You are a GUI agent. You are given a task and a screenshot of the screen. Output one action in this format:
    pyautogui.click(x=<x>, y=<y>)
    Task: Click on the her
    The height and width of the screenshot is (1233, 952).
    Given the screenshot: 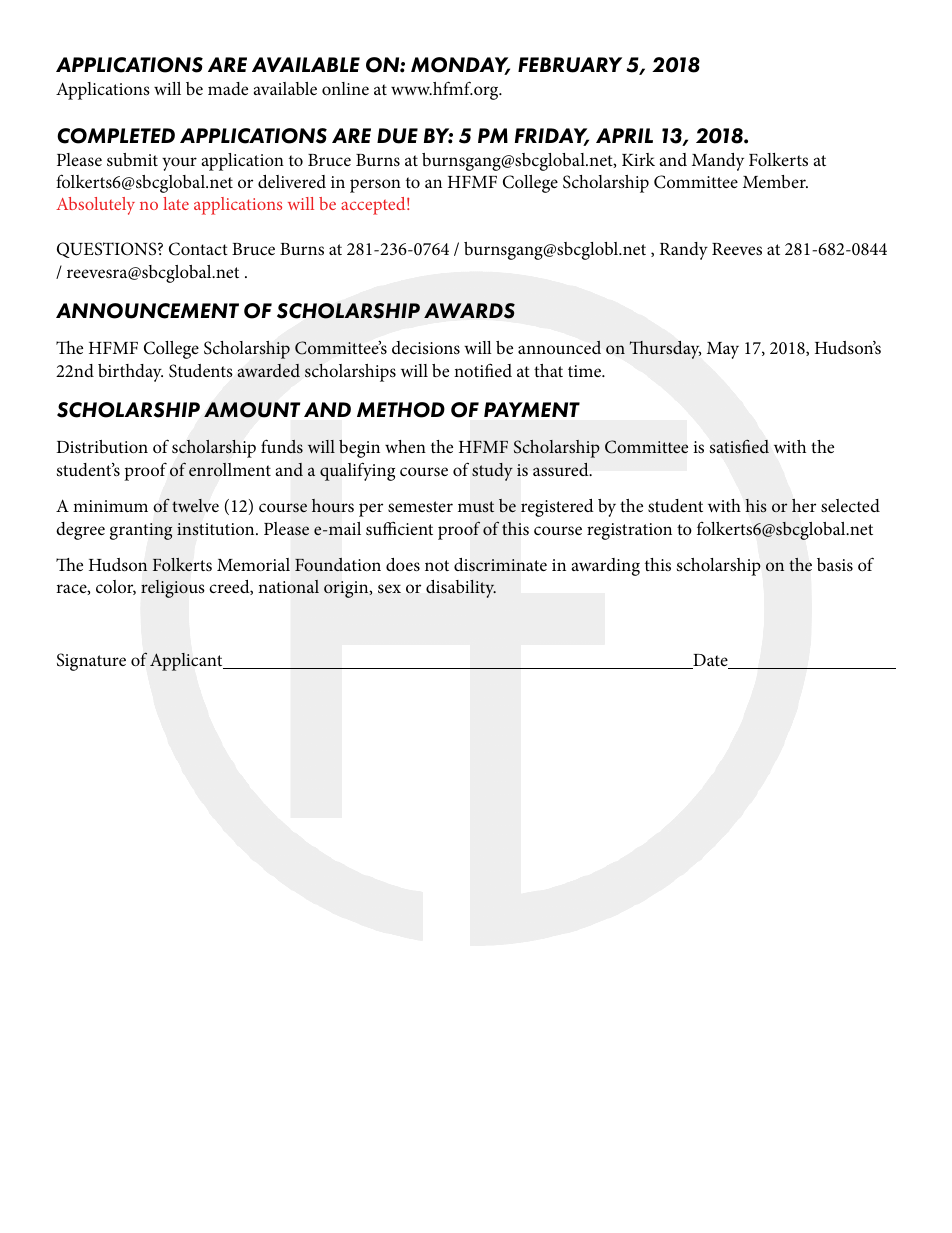 What is the action you would take?
    pyautogui.click(x=804, y=505)
